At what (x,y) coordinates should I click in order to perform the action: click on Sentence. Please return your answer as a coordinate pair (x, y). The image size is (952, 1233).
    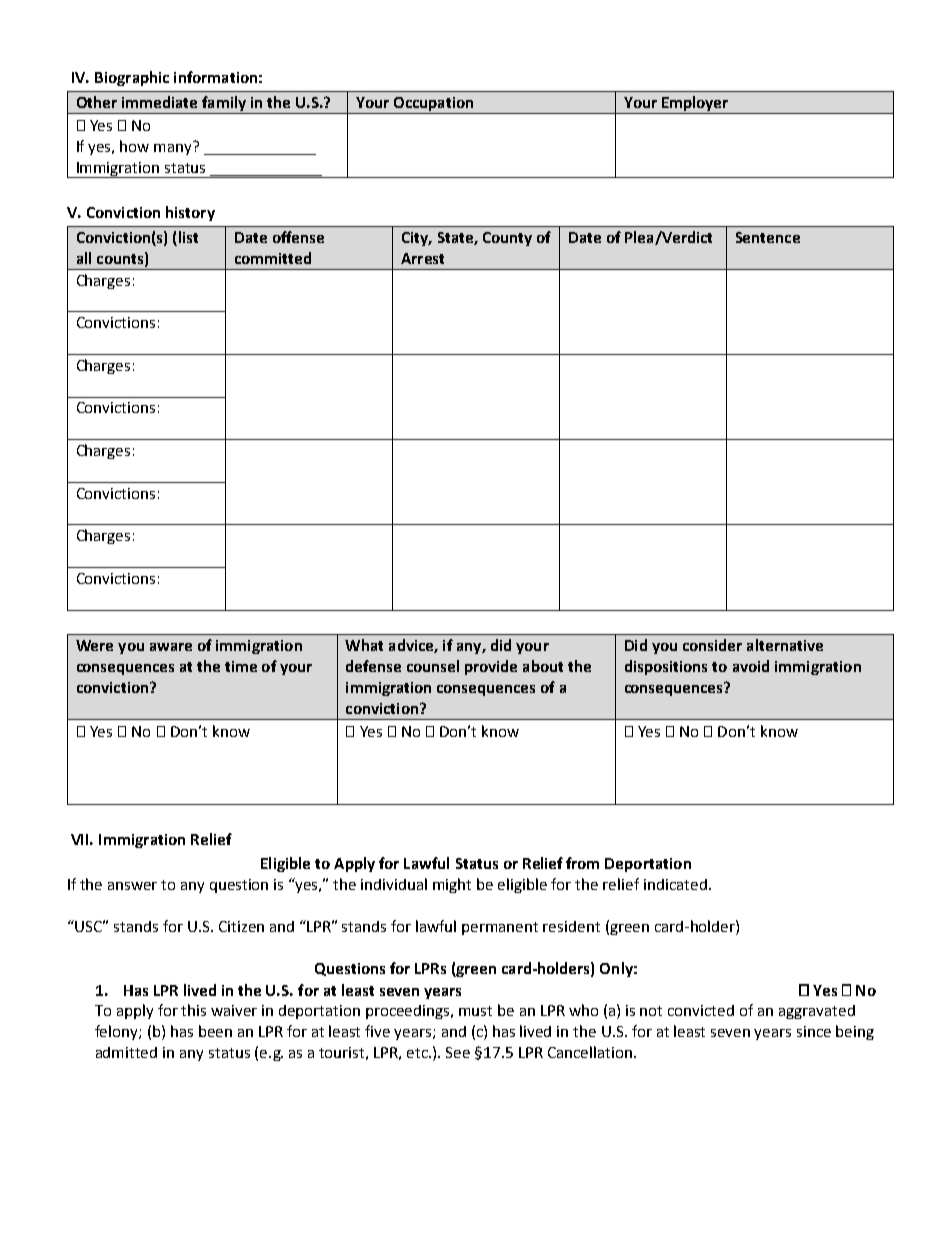
    Looking at the image, I should click on (768, 237).
